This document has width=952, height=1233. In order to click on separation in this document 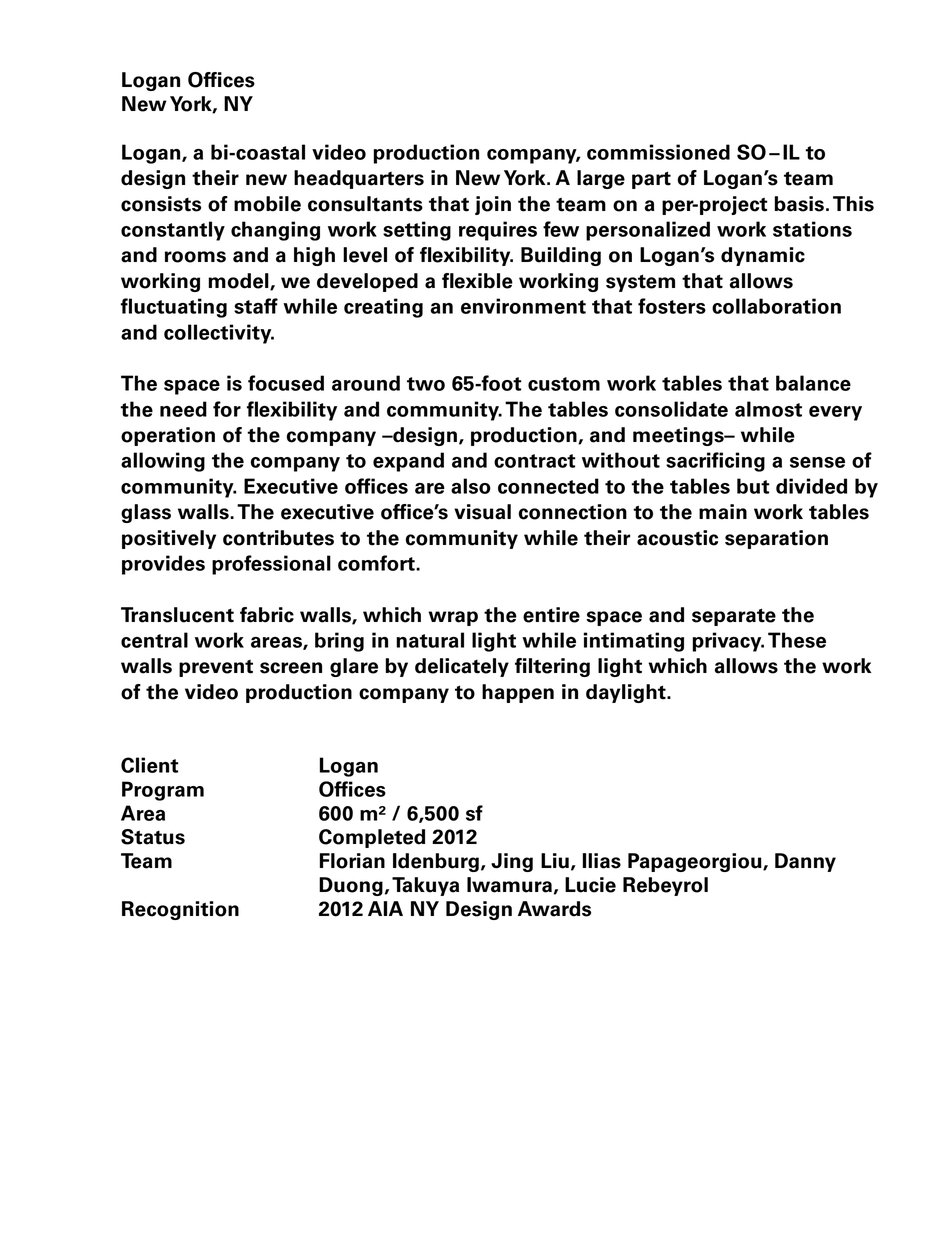, I will do `click(776, 539)`.
